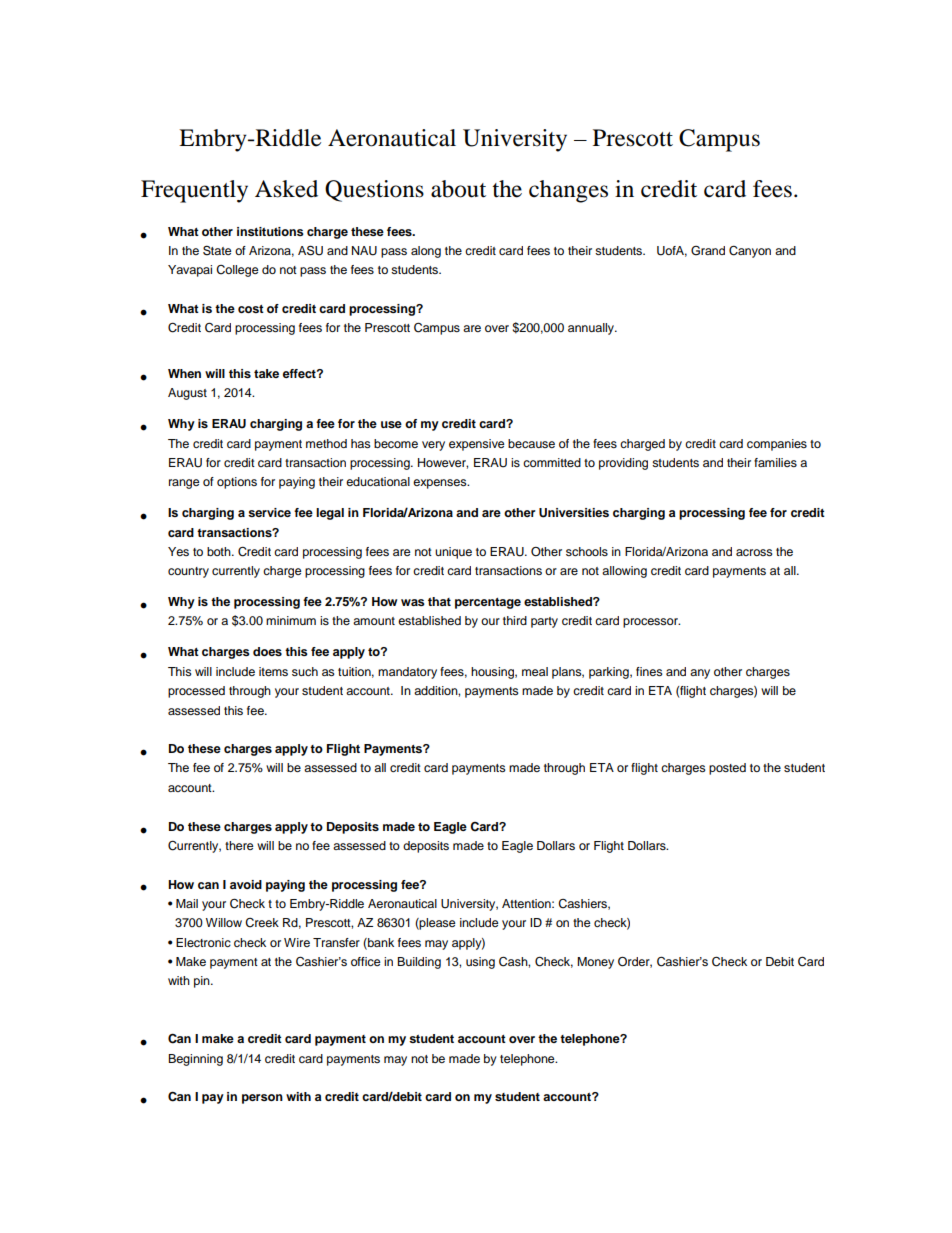 The image size is (952, 1233). I want to click on Grand, so click(708, 250).
